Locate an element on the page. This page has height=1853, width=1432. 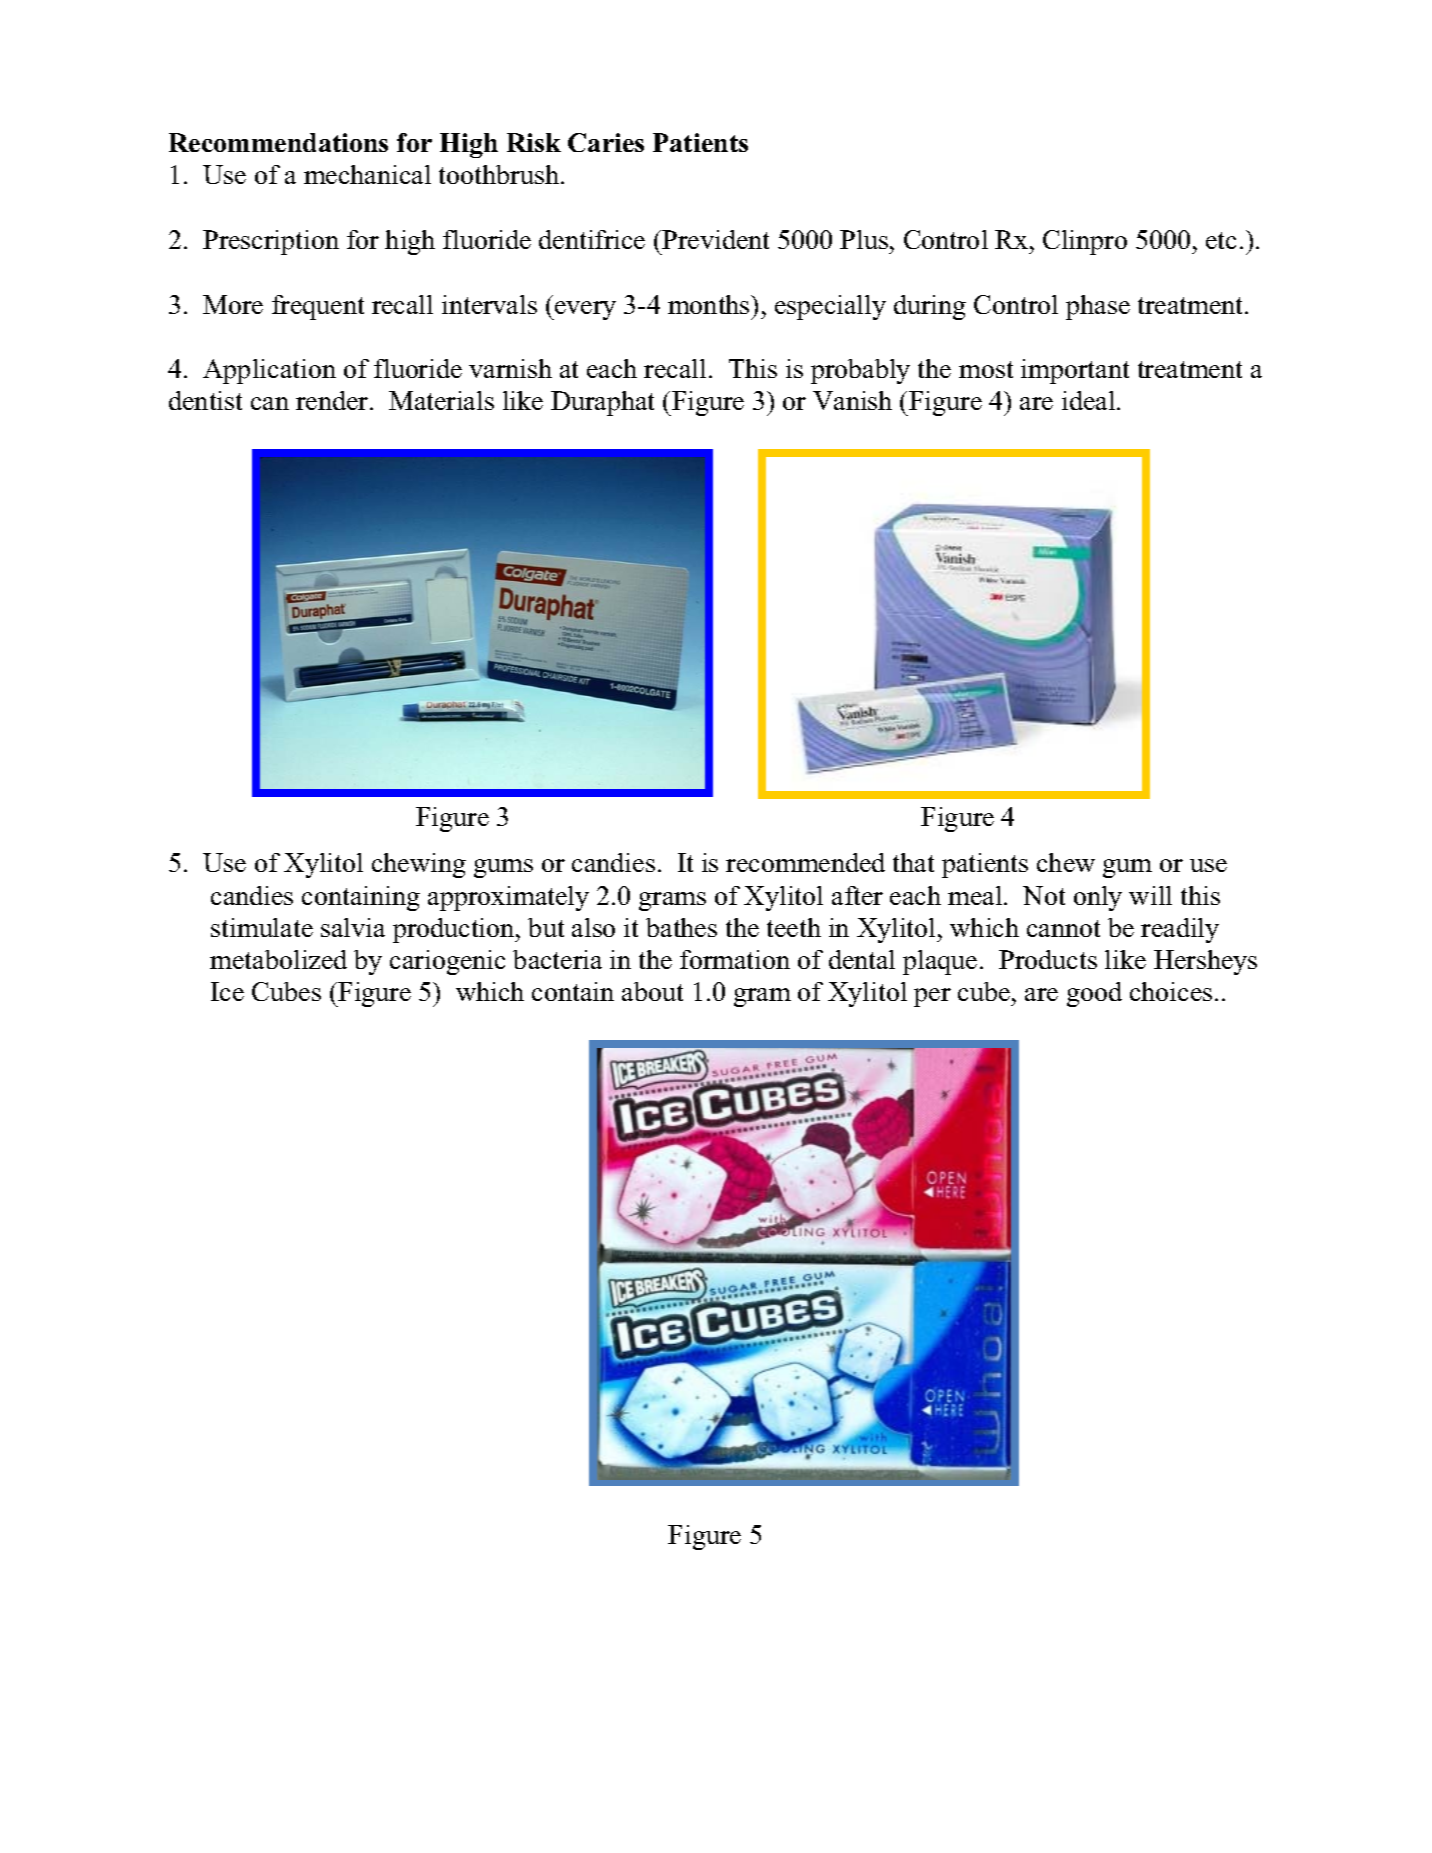
Vanish is located at coordinates (852, 400).
